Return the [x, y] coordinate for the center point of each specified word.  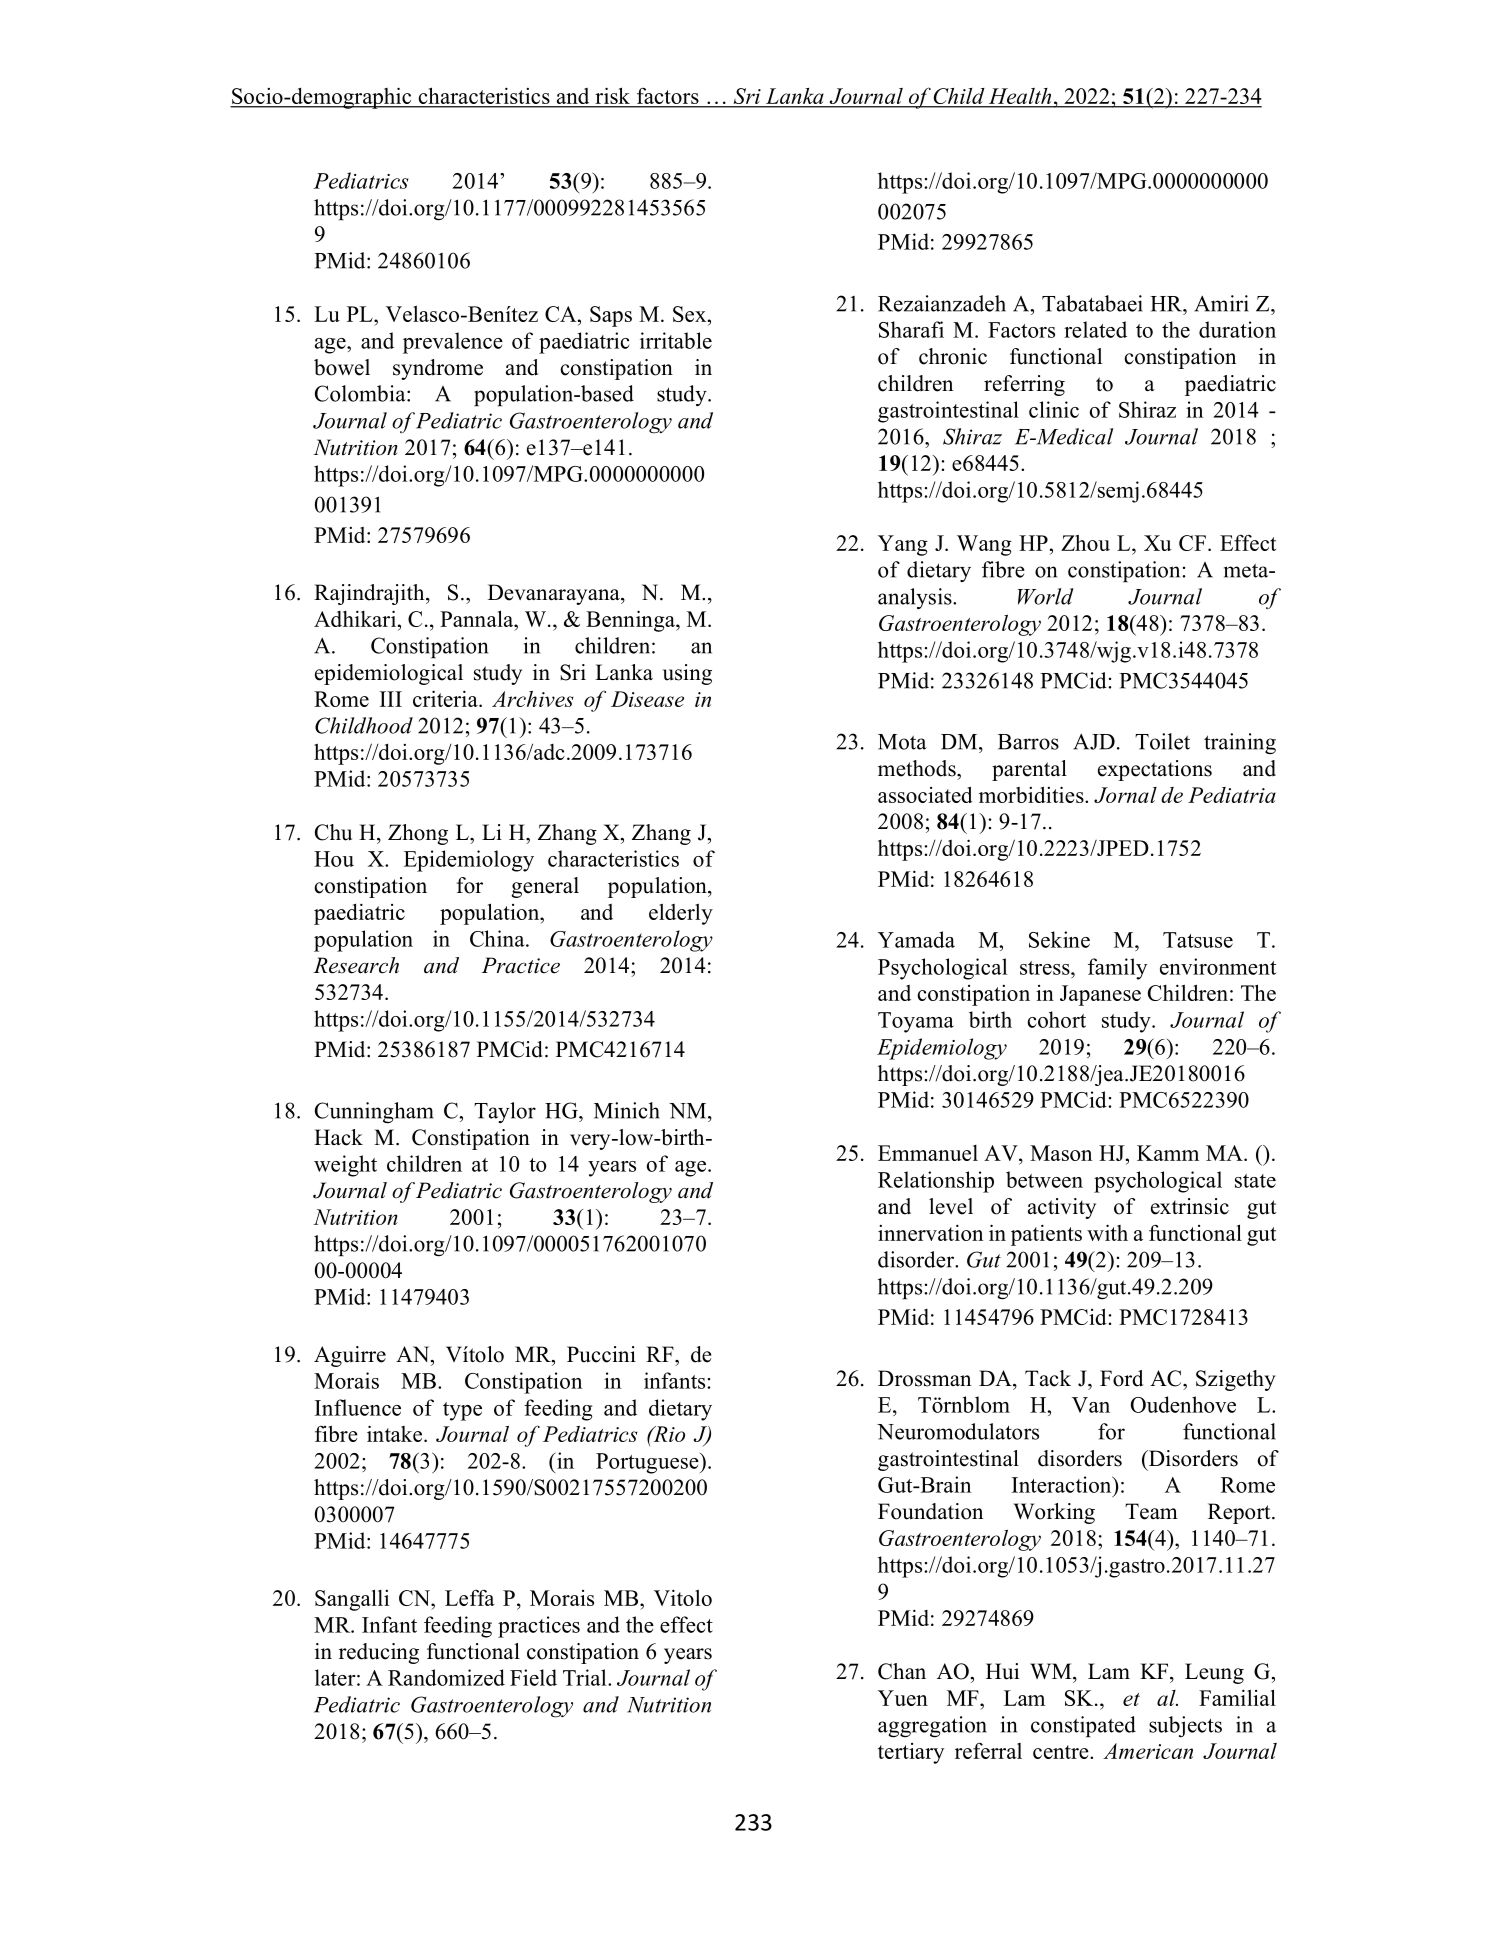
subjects [1185, 1727]
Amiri [1221, 303]
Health [1020, 97]
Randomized [446, 1677]
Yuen [903, 1698]
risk [612, 97]
